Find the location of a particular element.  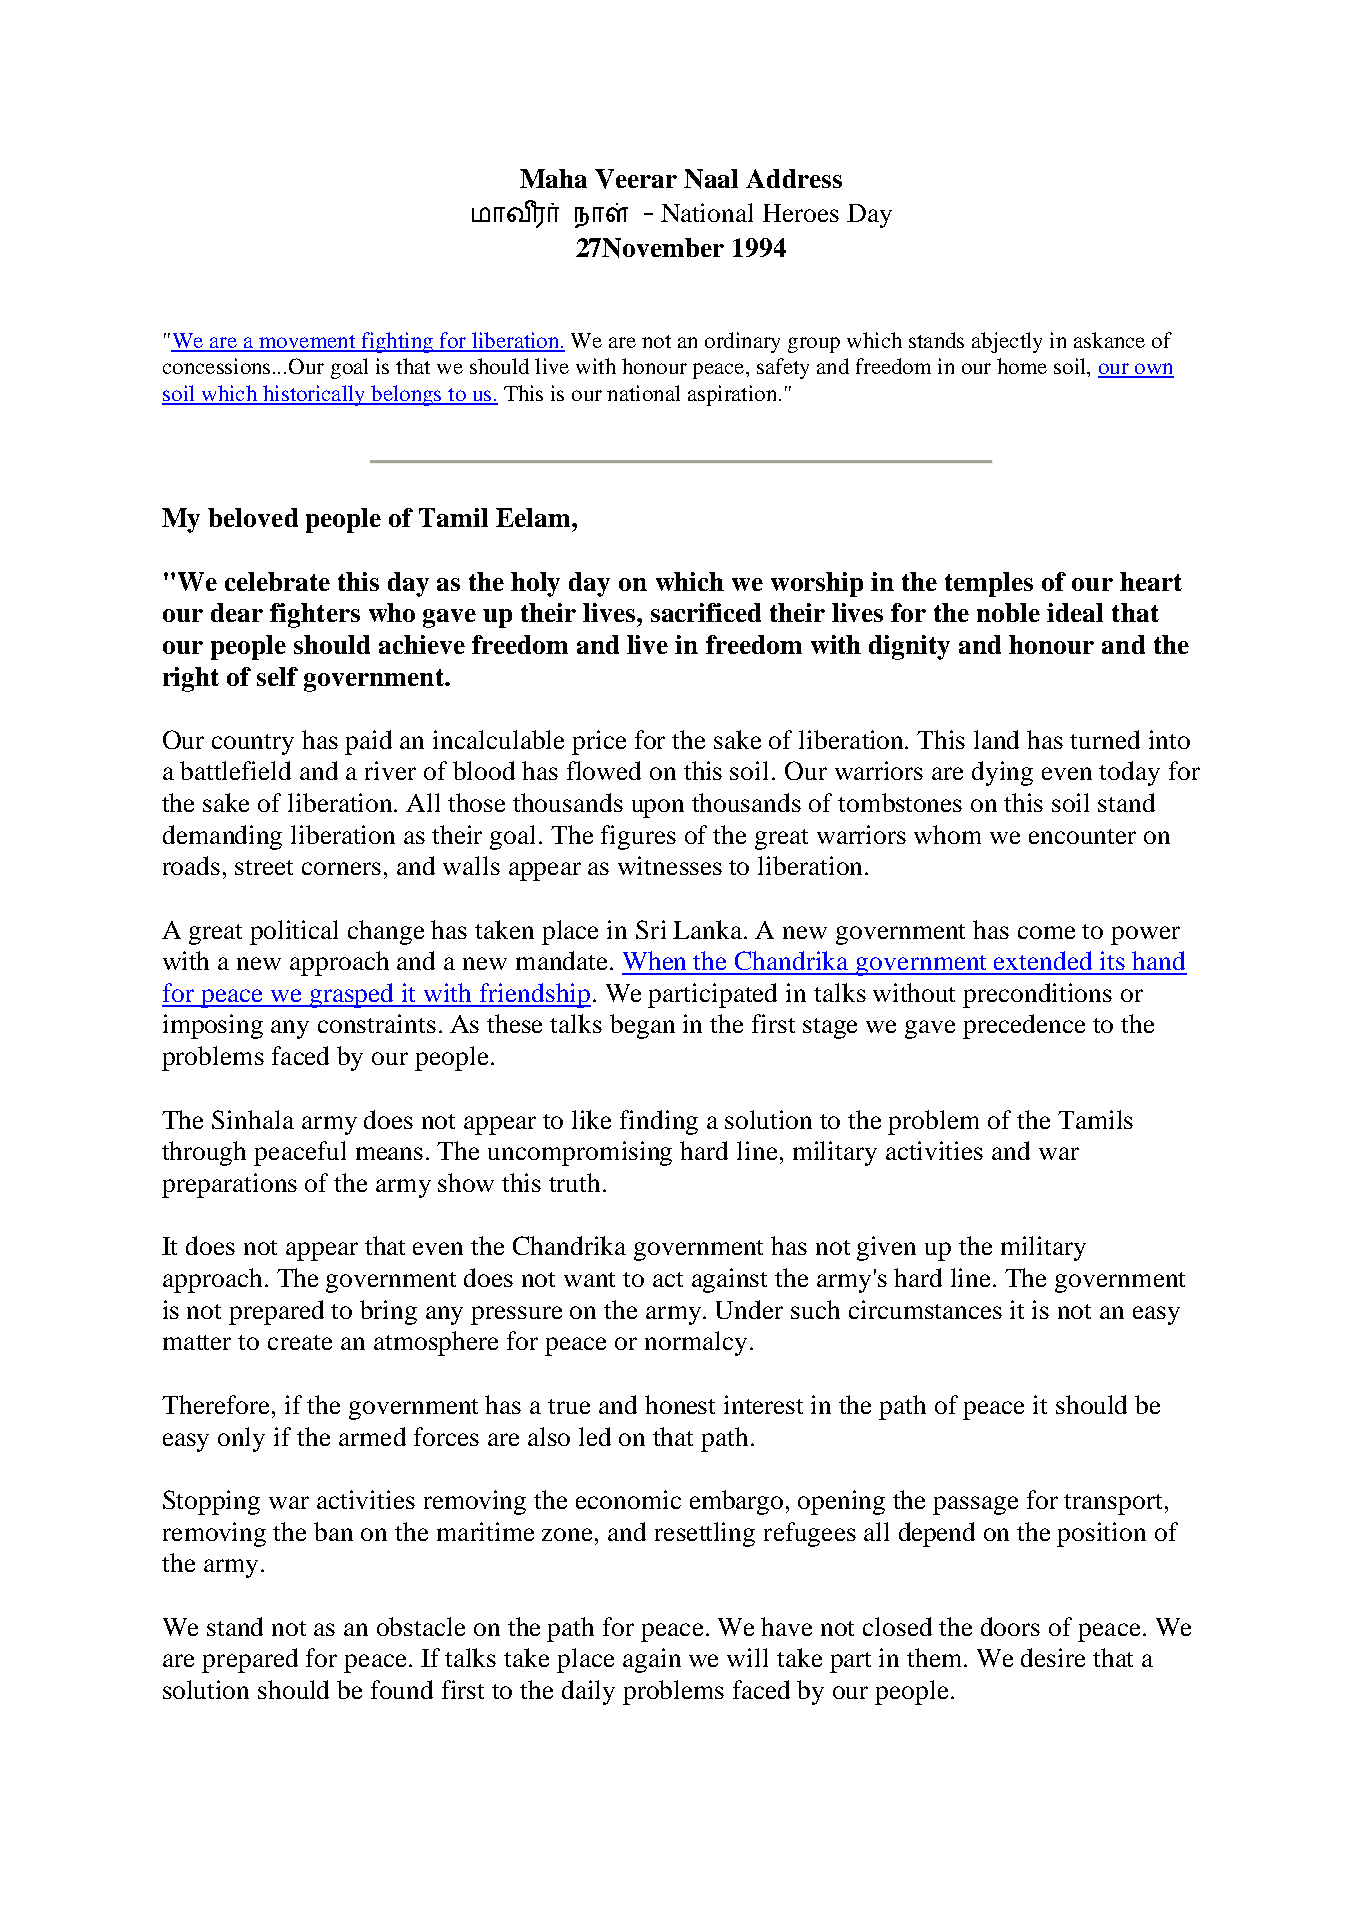

found is located at coordinates (402, 1689).
